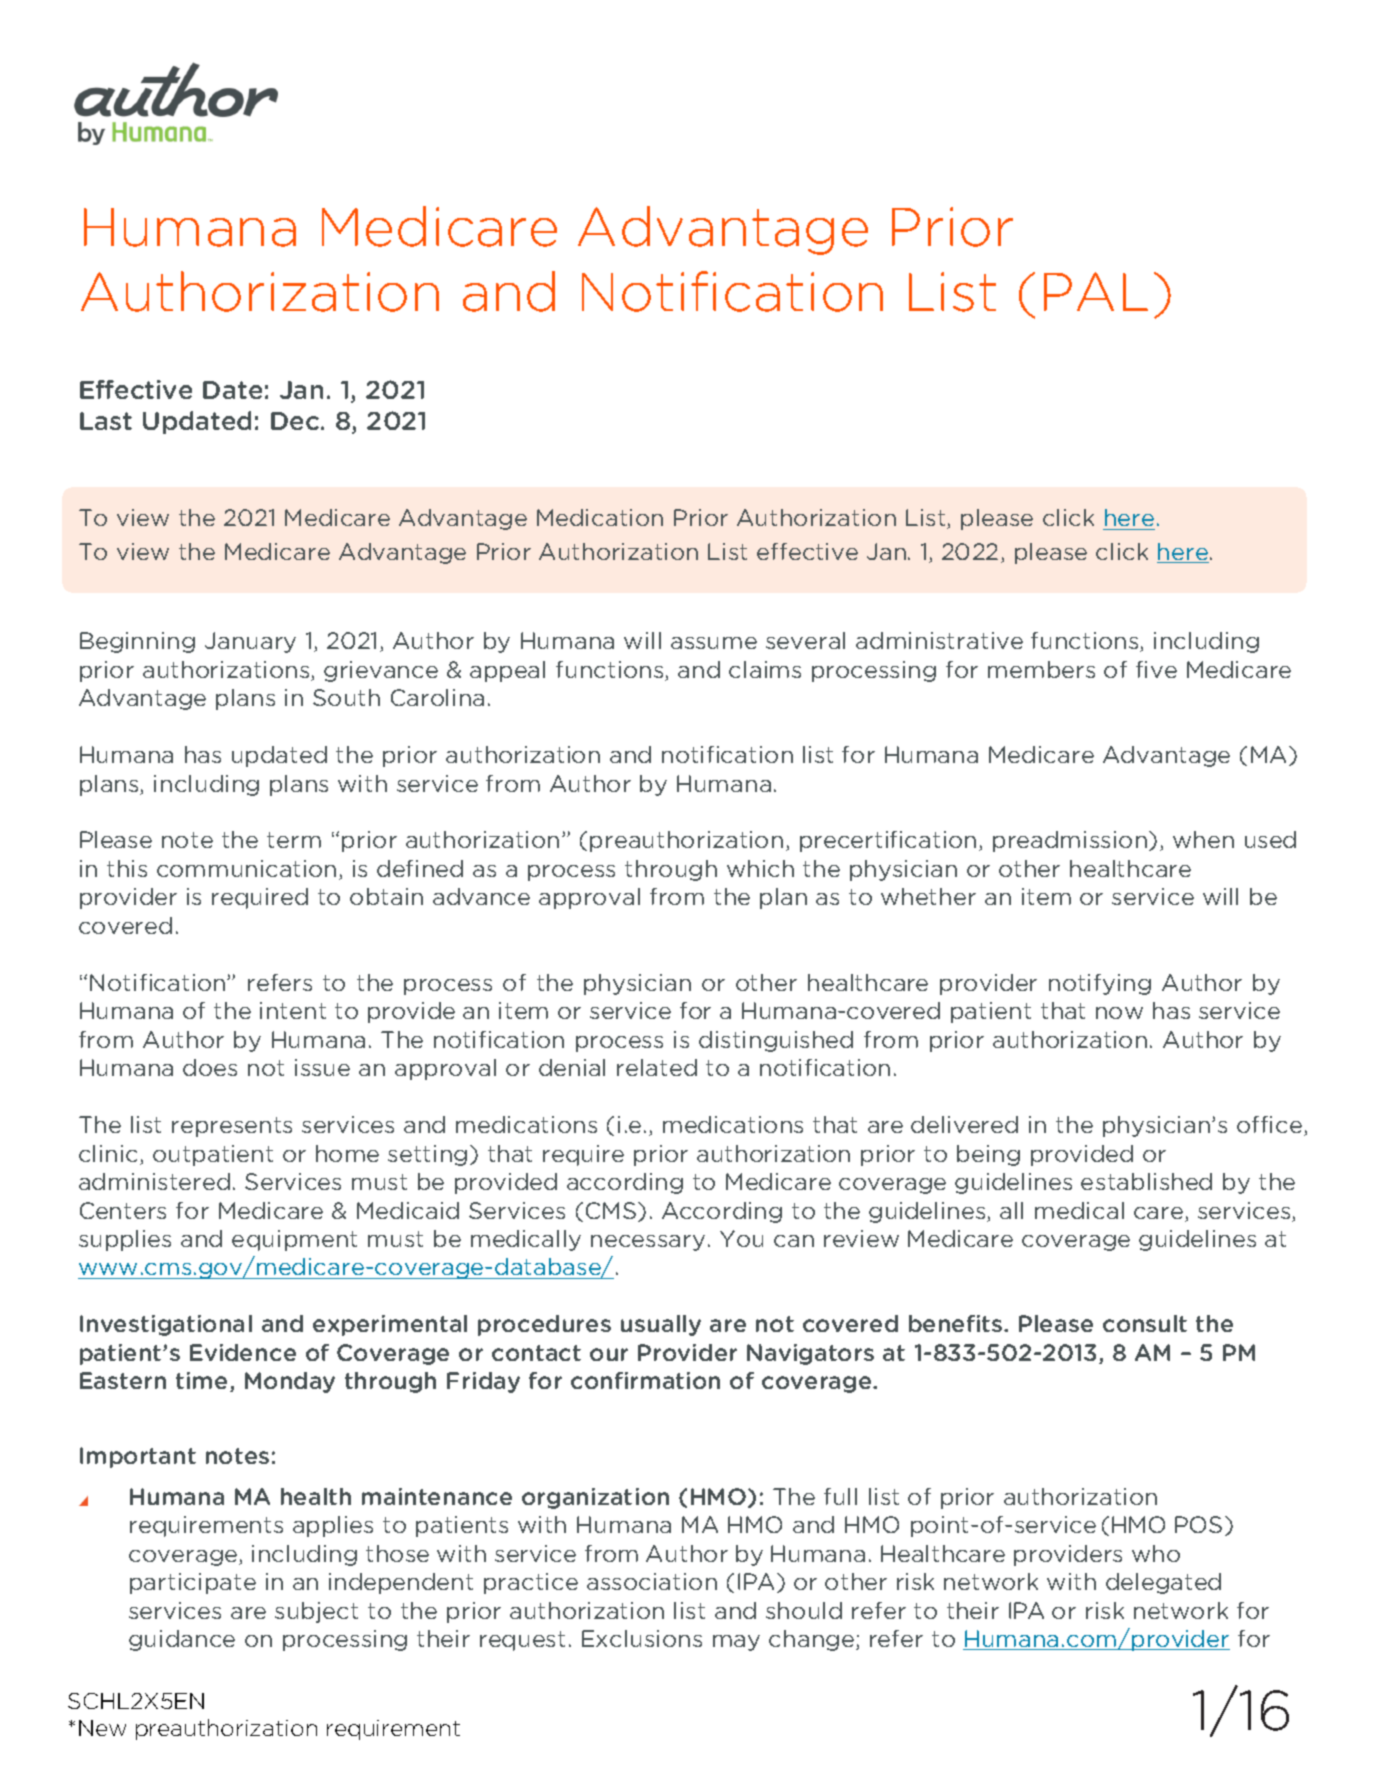  What do you see at coordinates (295, 421) in the screenshot?
I see `Dec` at bounding box center [295, 421].
